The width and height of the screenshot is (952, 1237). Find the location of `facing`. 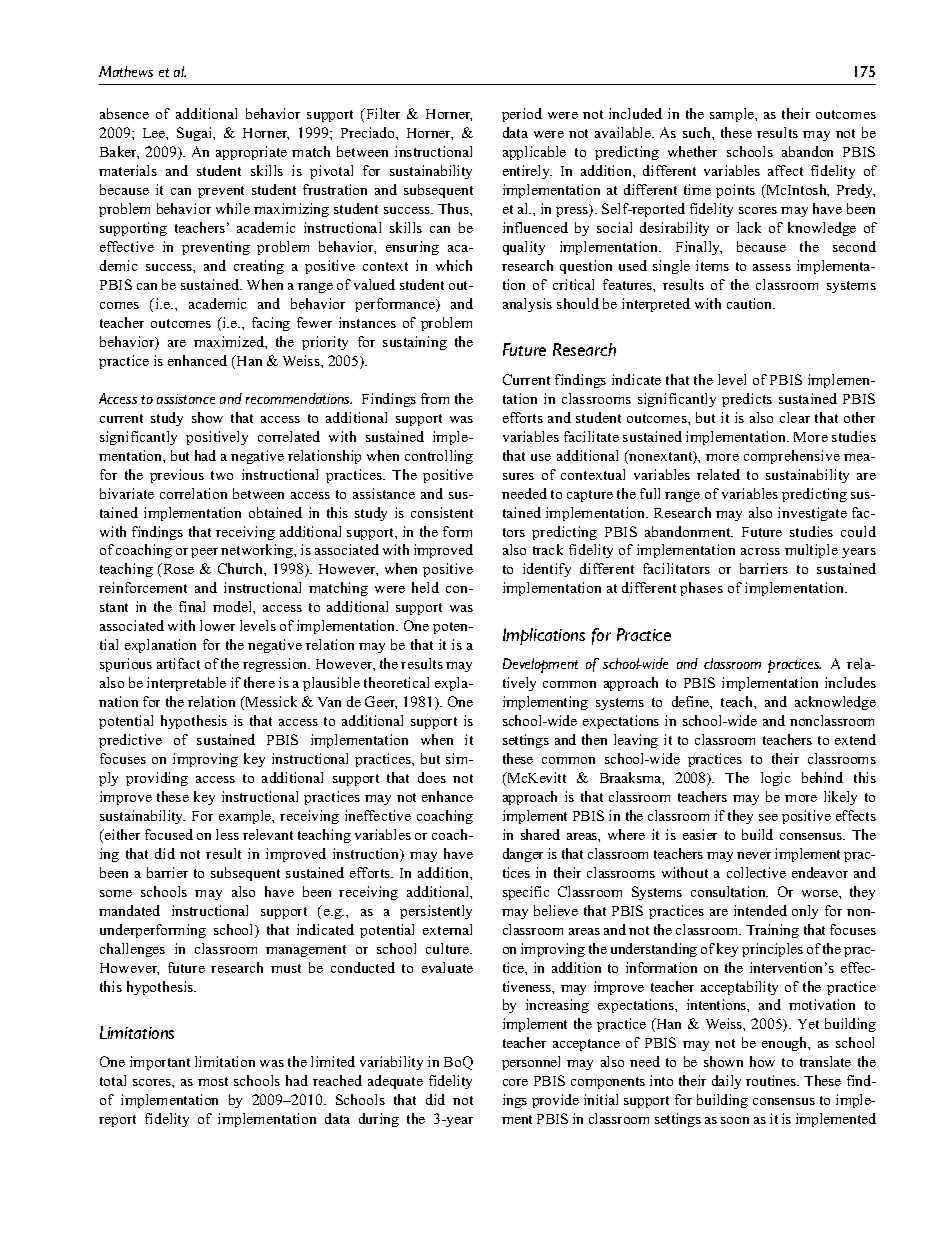

facing is located at coordinates (271, 324).
